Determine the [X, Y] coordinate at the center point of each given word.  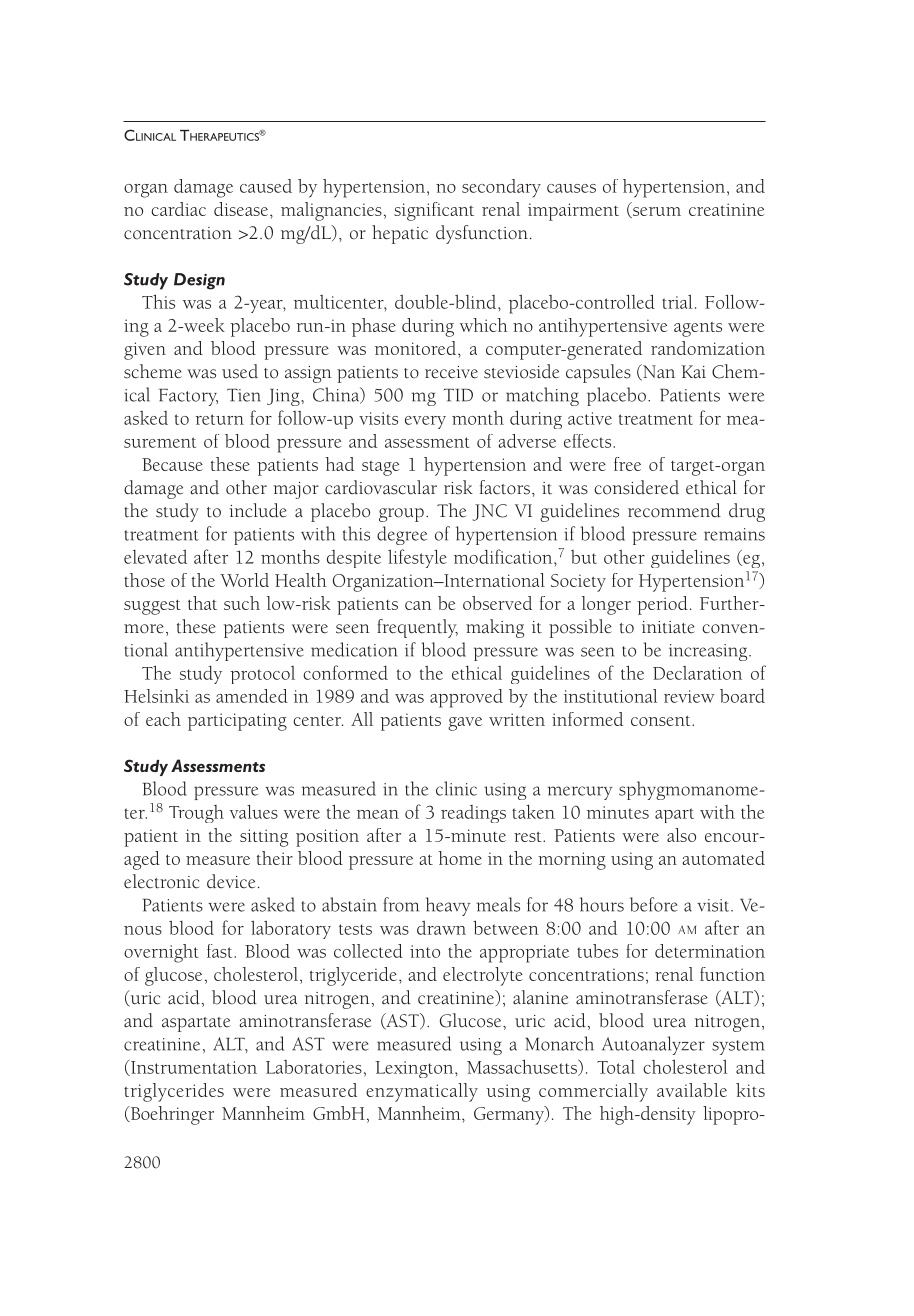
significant [434, 211]
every [425, 422]
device [231, 881]
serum [656, 212]
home [460, 858]
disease [242, 209]
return [219, 419]
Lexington [415, 1069]
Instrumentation [193, 1068]
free [627, 464]
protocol [262, 675]
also [681, 835]
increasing [709, 652]
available [692, 1090]
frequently [417, 628]
